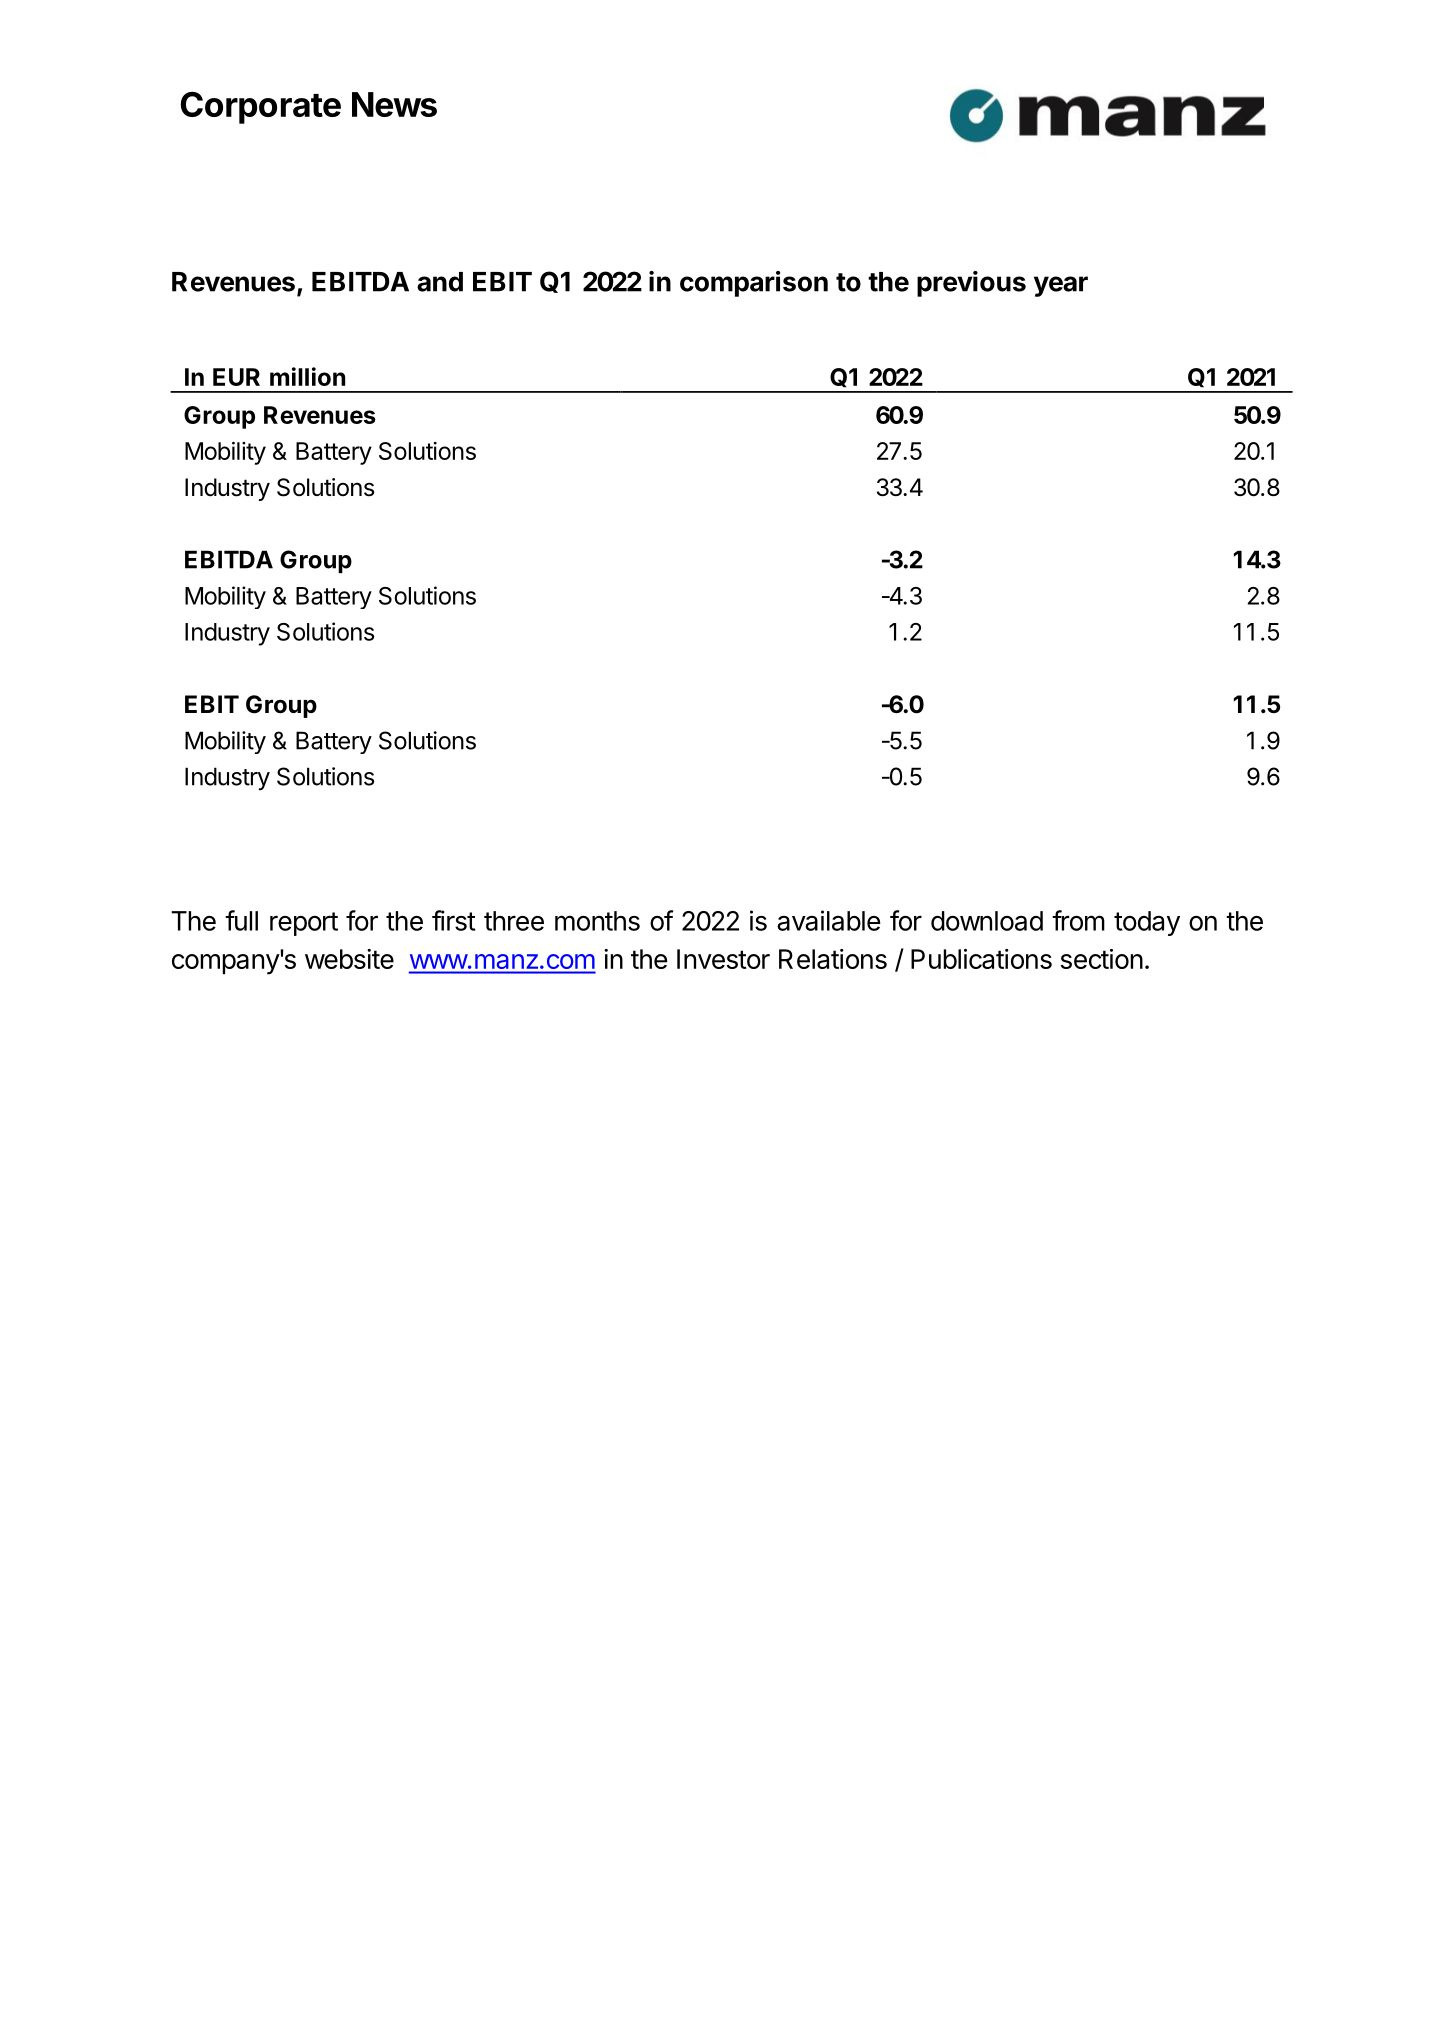  I want to click on and, so click(440, 282).
